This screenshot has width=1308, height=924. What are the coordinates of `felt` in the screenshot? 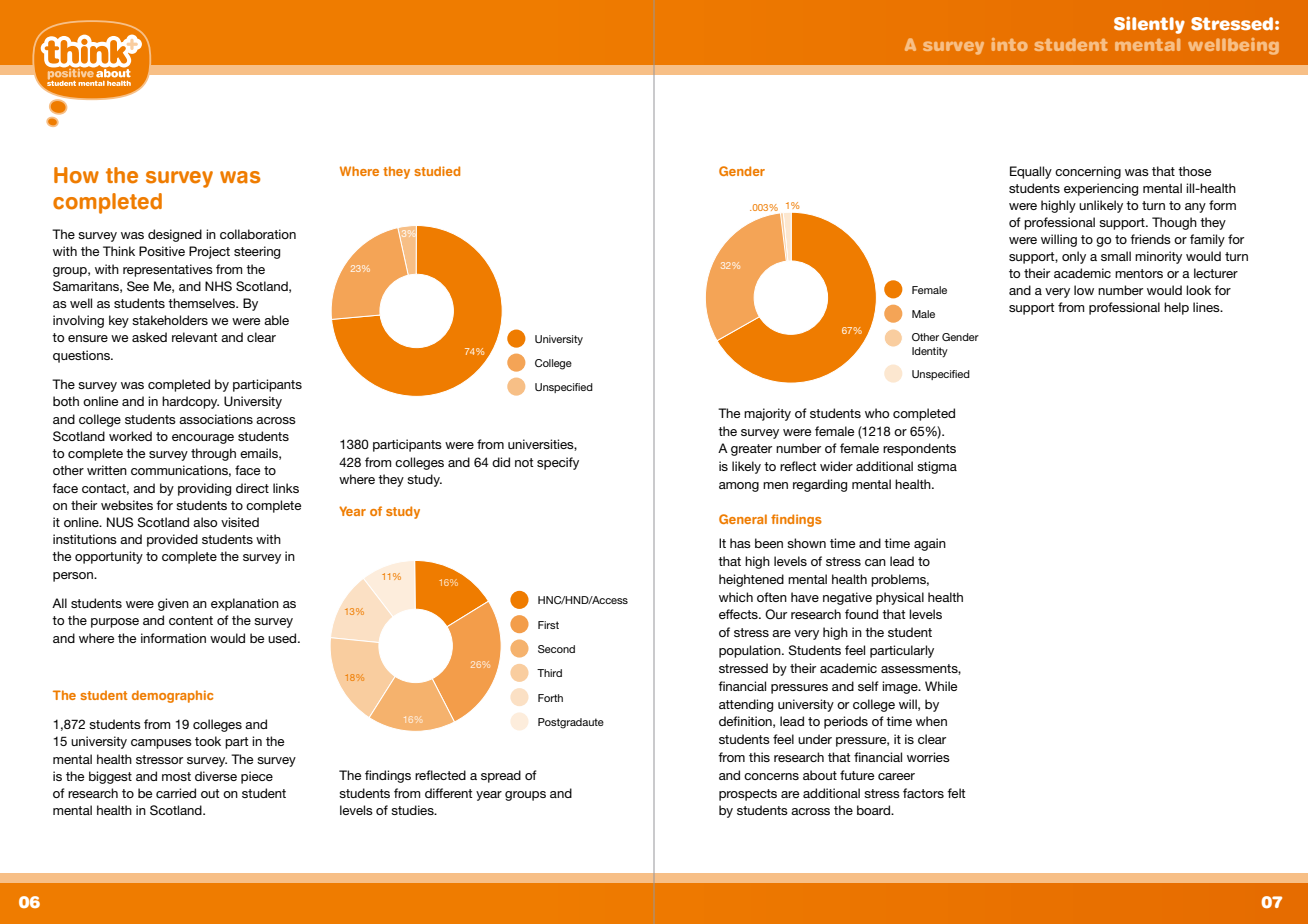 It's located at (956, 793).
